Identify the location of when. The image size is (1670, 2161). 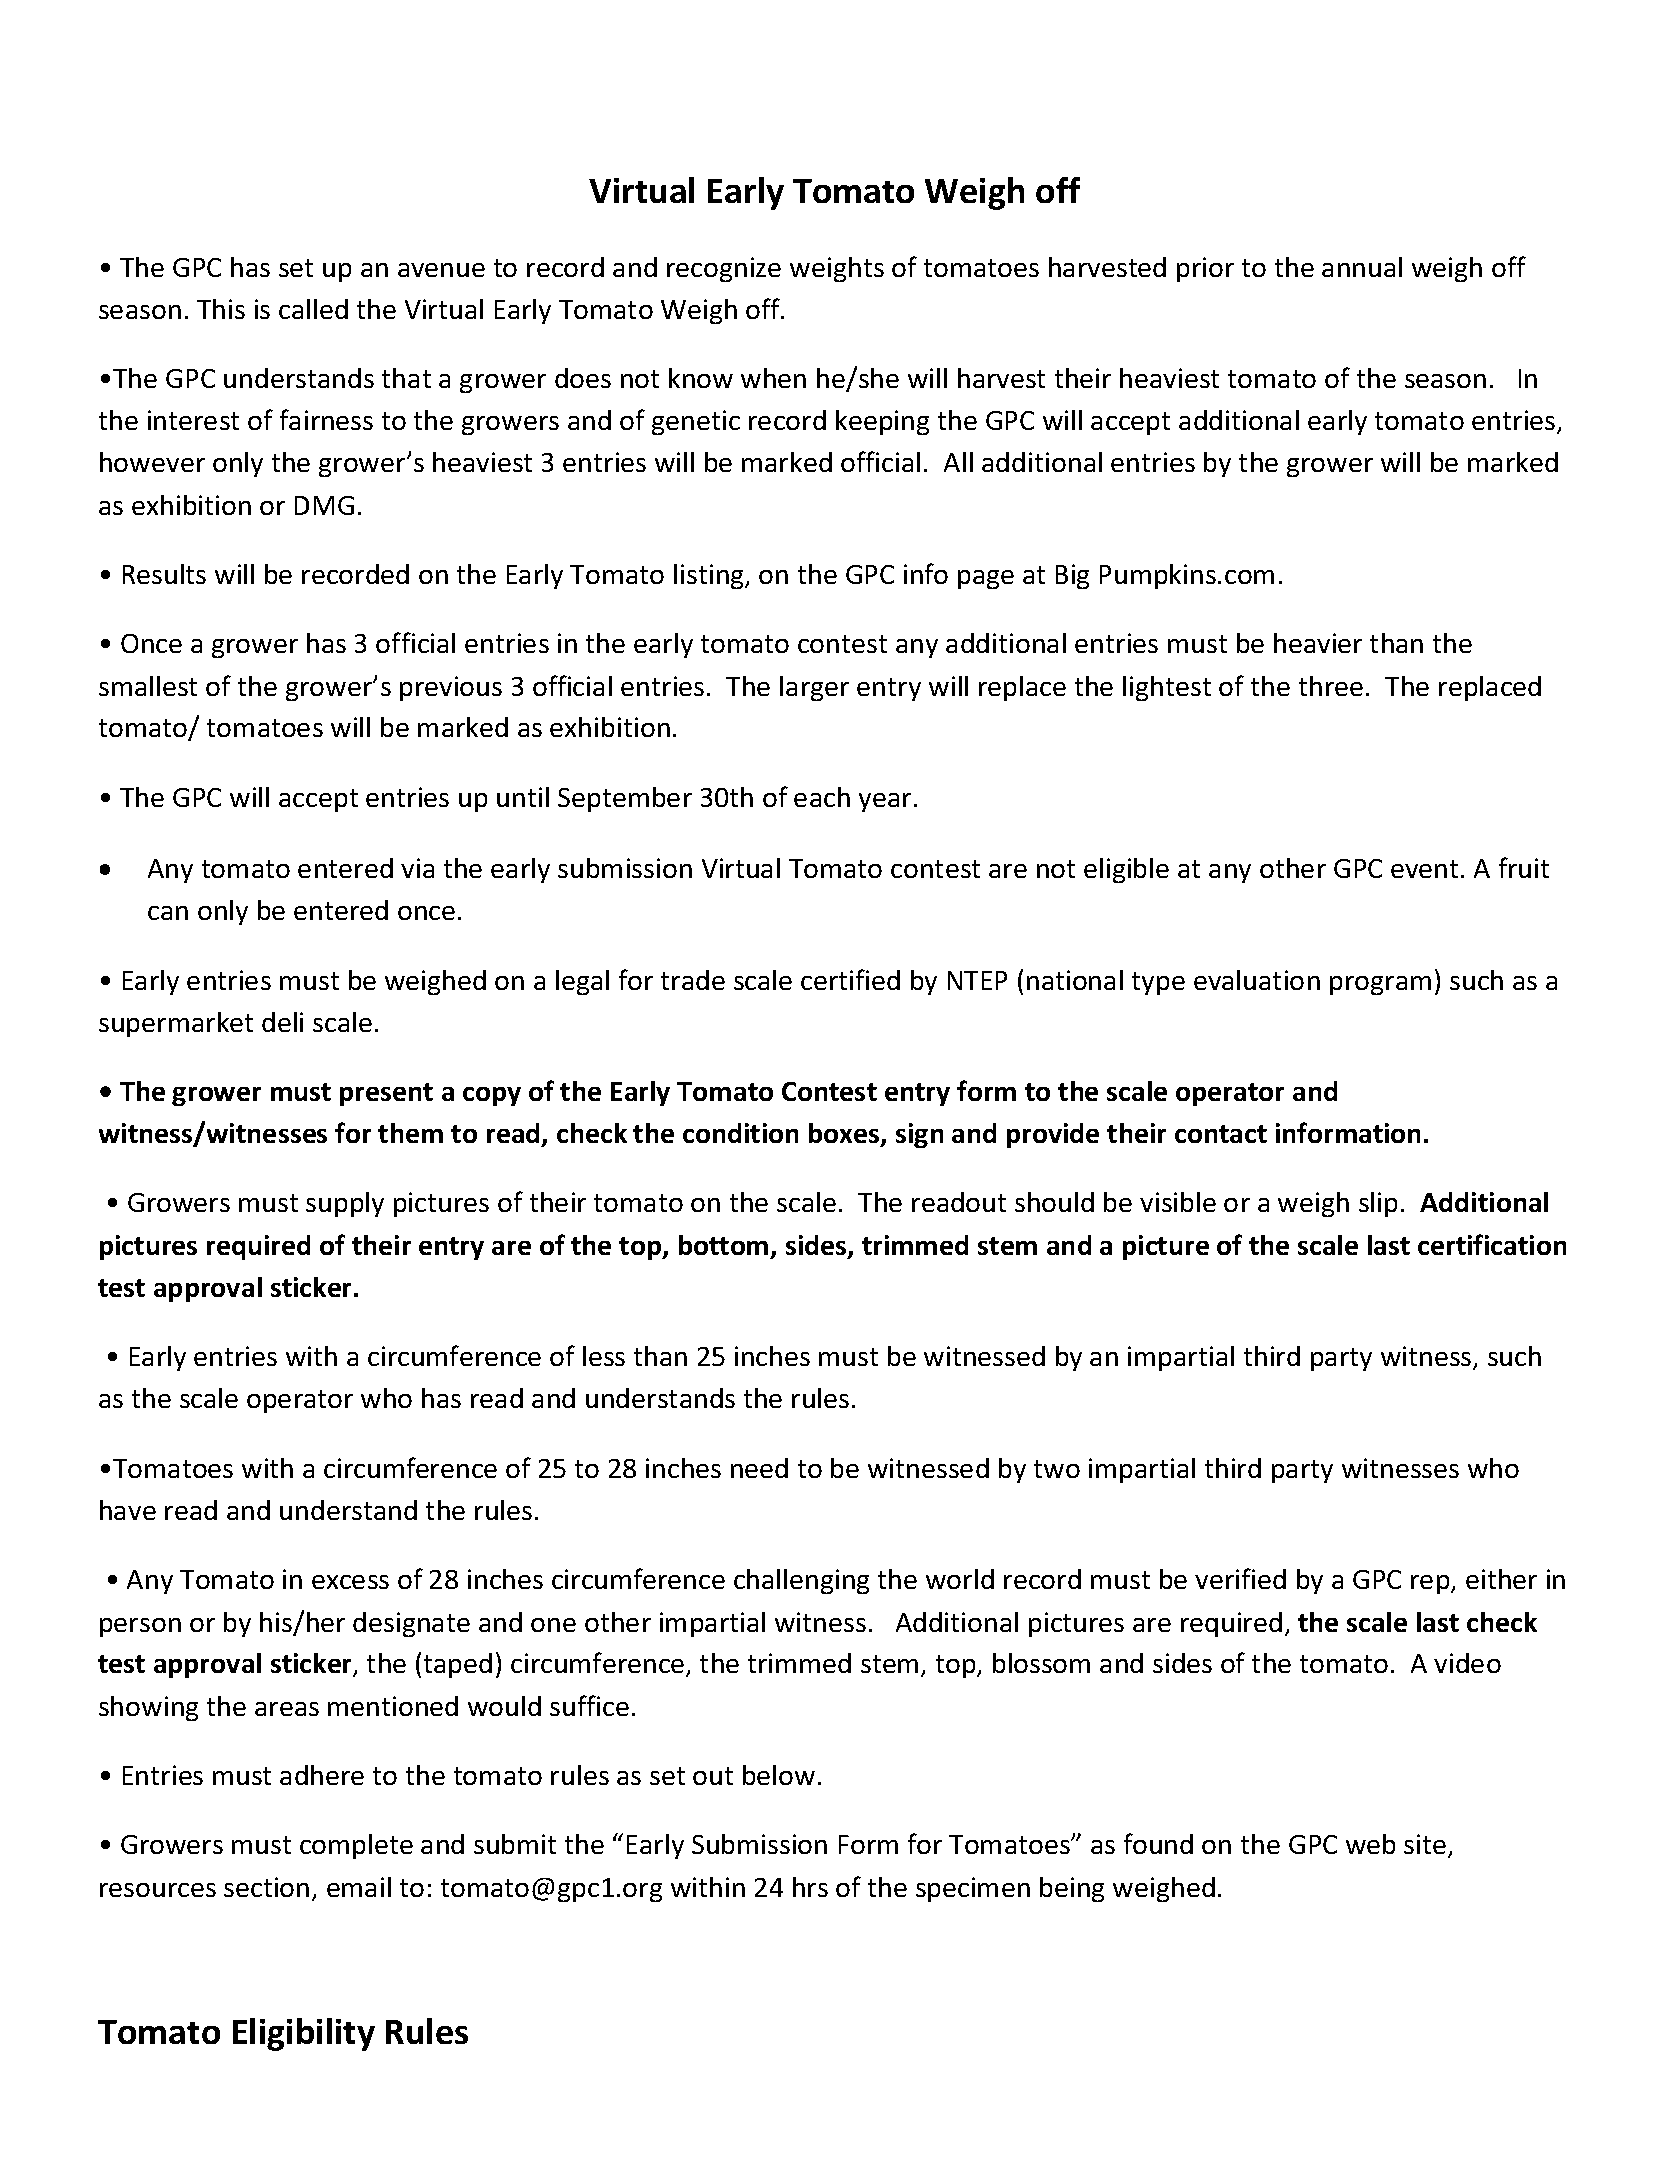
(773, 378).
